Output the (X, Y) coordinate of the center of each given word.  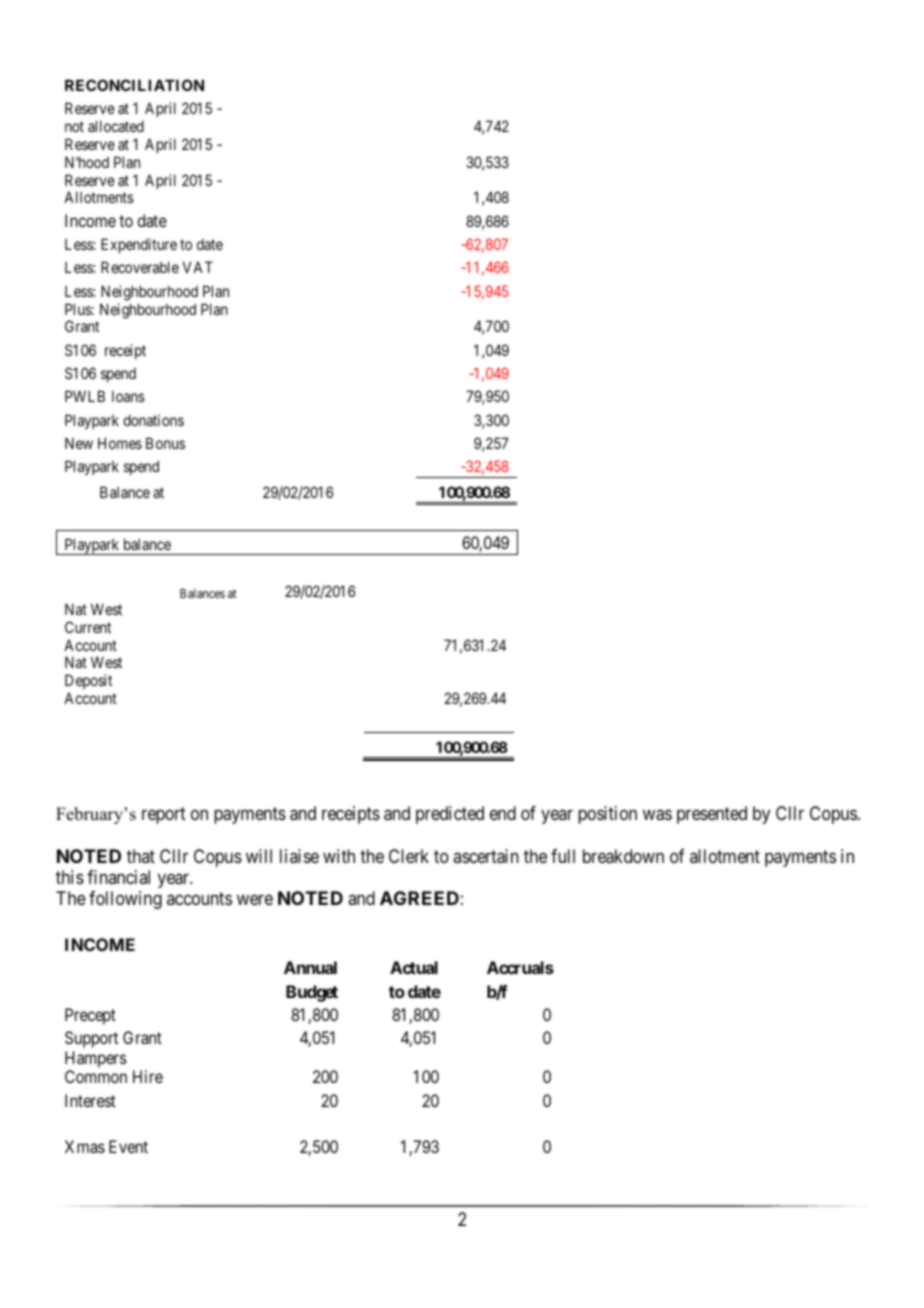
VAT (198, 267)
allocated (116, 126)
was (657, 815)
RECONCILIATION (134, 85)
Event (128, 1146)
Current (88, 627)
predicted (450, 815)
